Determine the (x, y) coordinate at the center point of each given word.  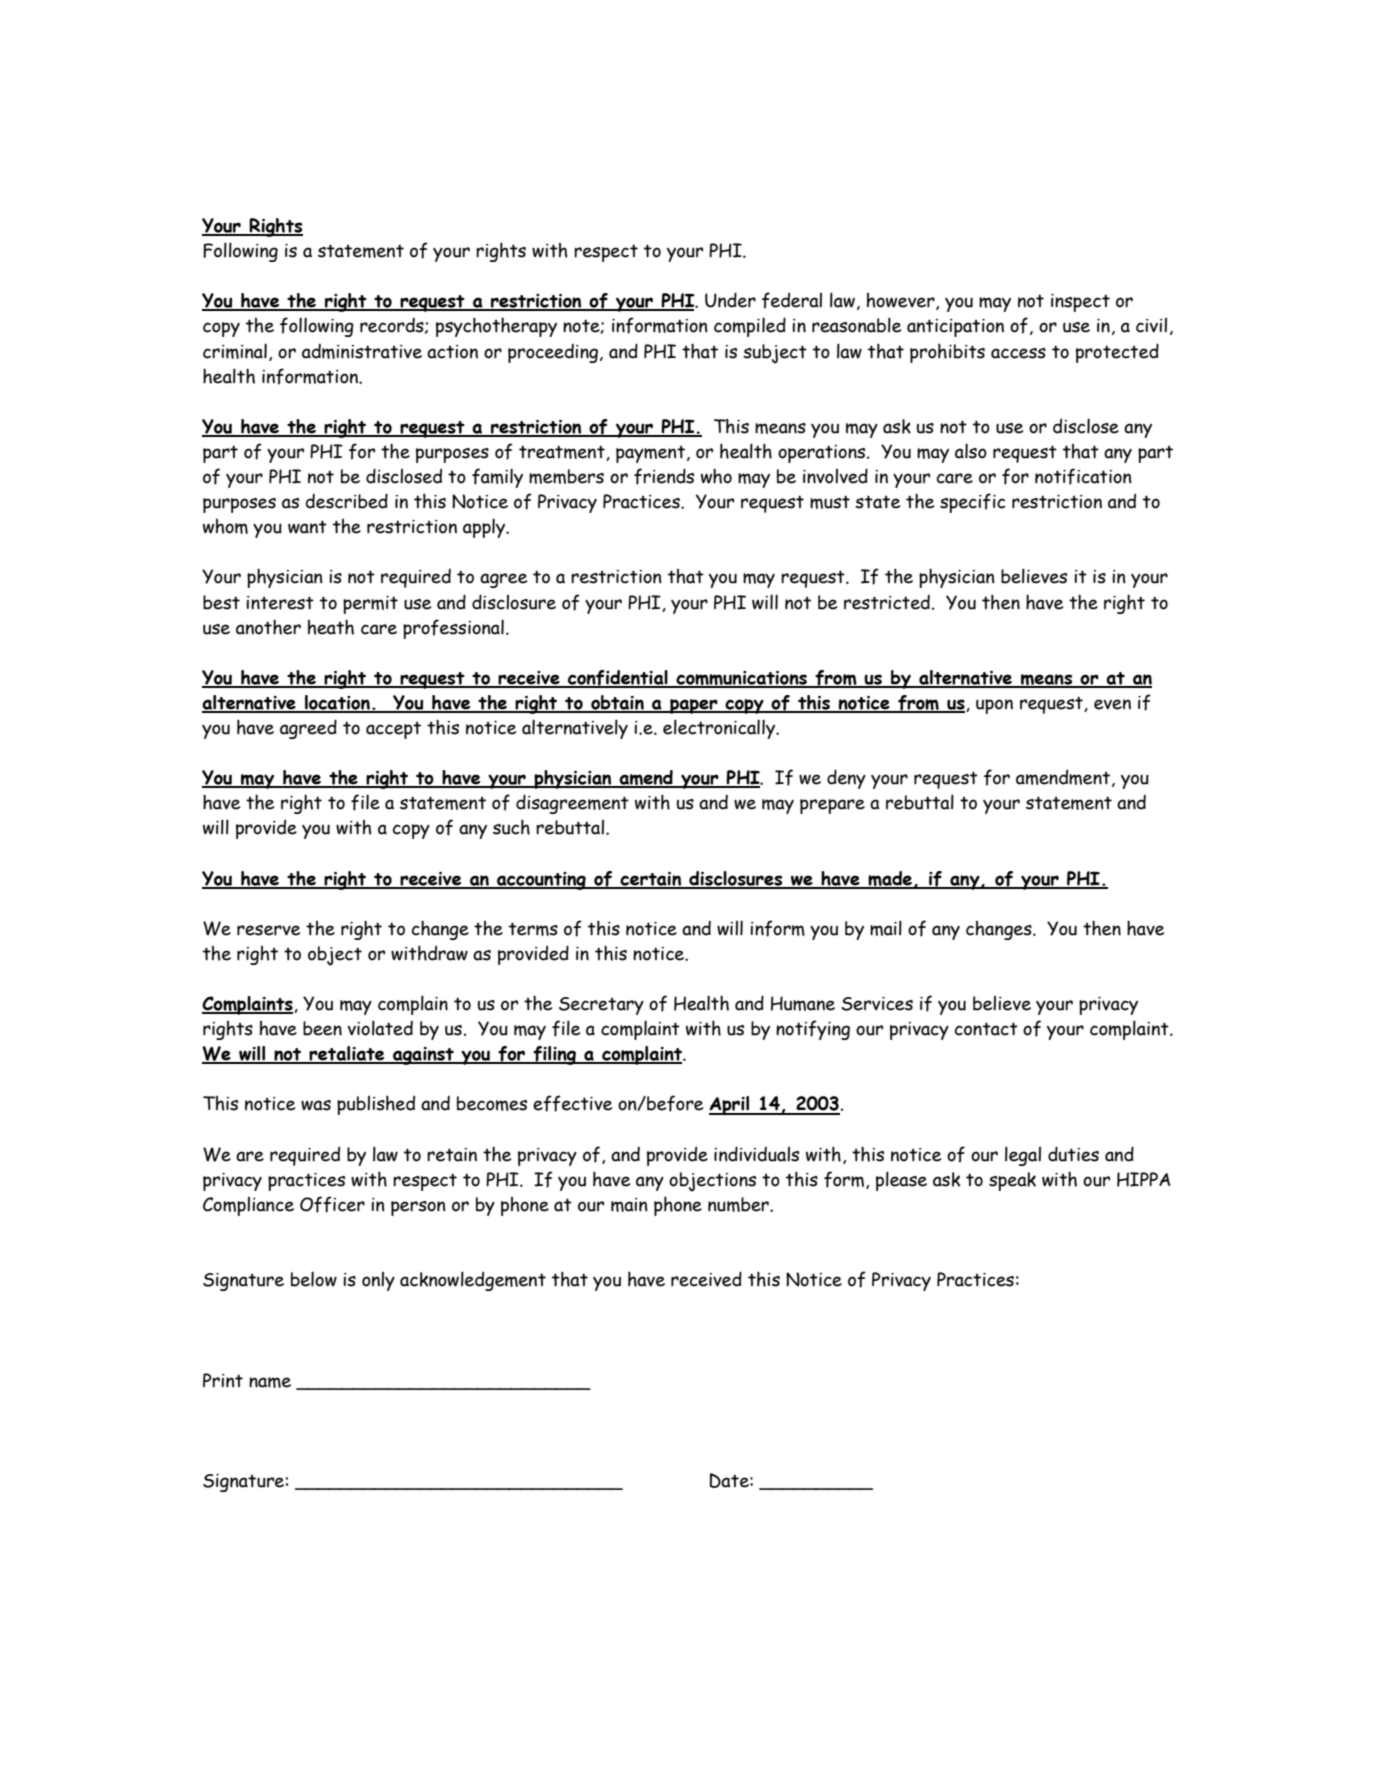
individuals (756, 1154)
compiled (750, 327)
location (337, 703)
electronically (720, 729)
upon (994, 706)
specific (973, 503)
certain (651, 880)
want (307, 527)
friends (664, 476)
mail (886, 928)
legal (1023, 1156)
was (316, 1105)
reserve (268, 930)
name (270, 1382)
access (1018, 353)
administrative (362, 351)
